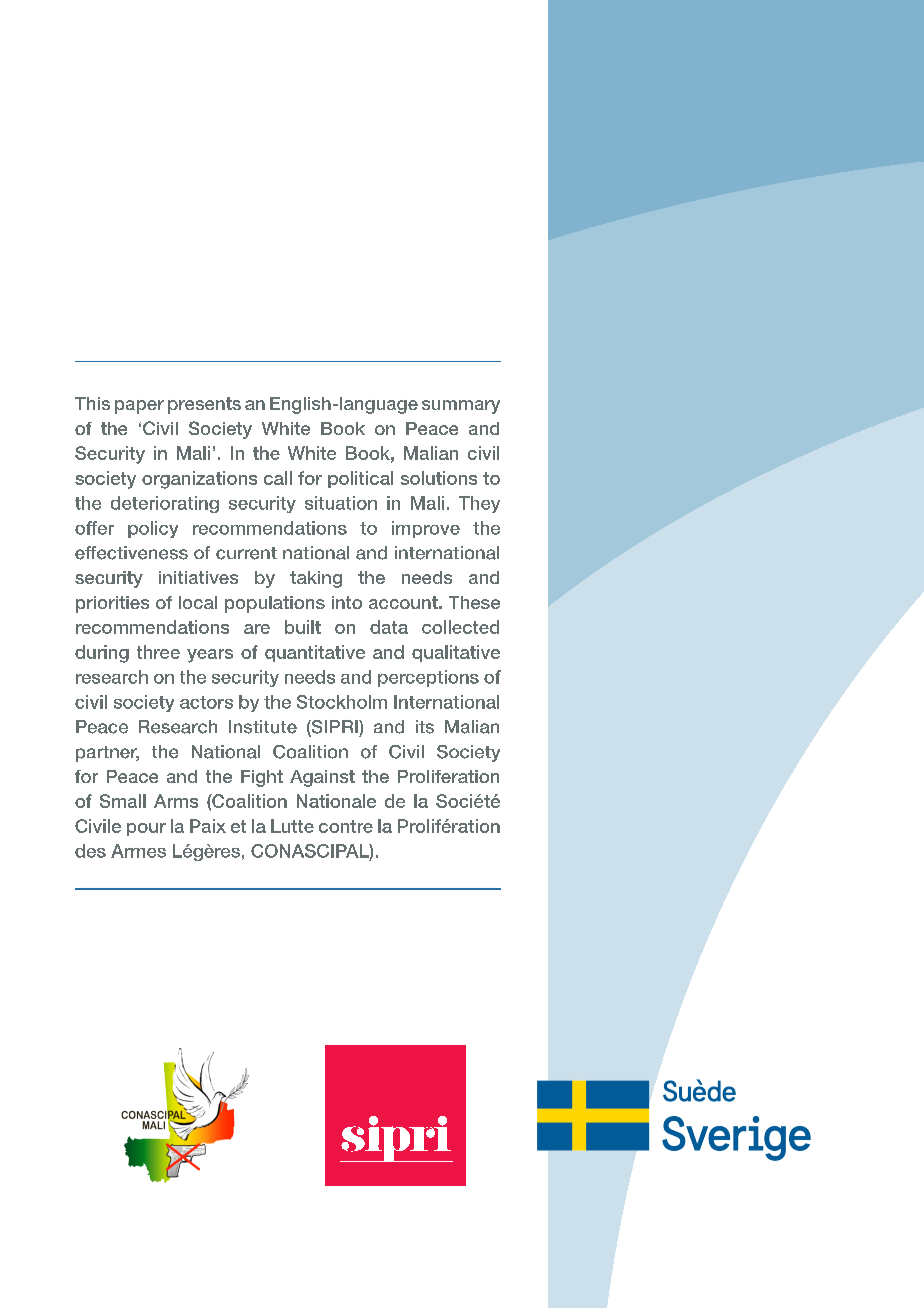  What do you see at coordinates (262, 778) in the document?
I see `Fight` at bounding box center [262, 778].
